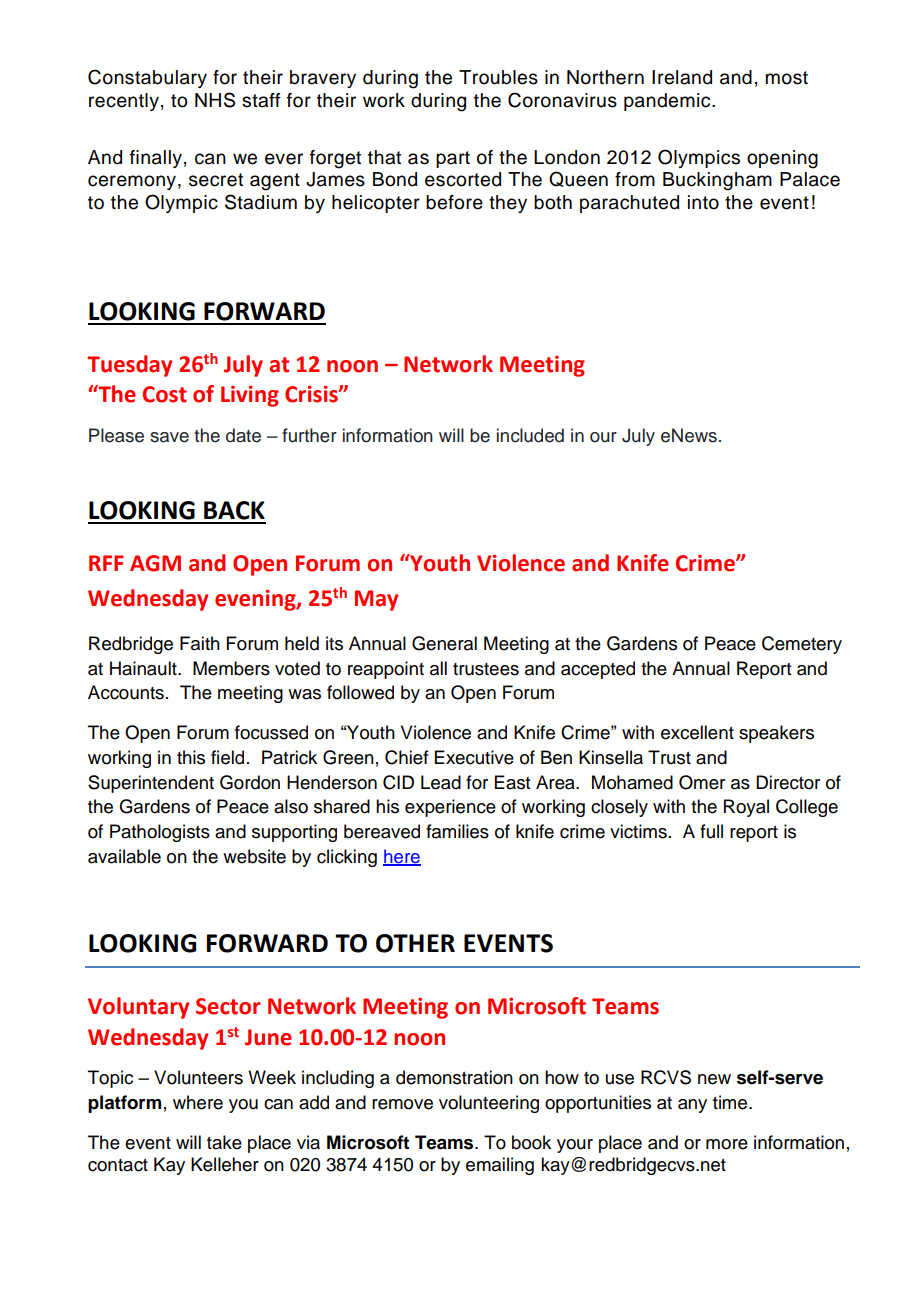  Describe the element at coordinates (200, 643) in the screenshot. I see `Faith` at that location.
